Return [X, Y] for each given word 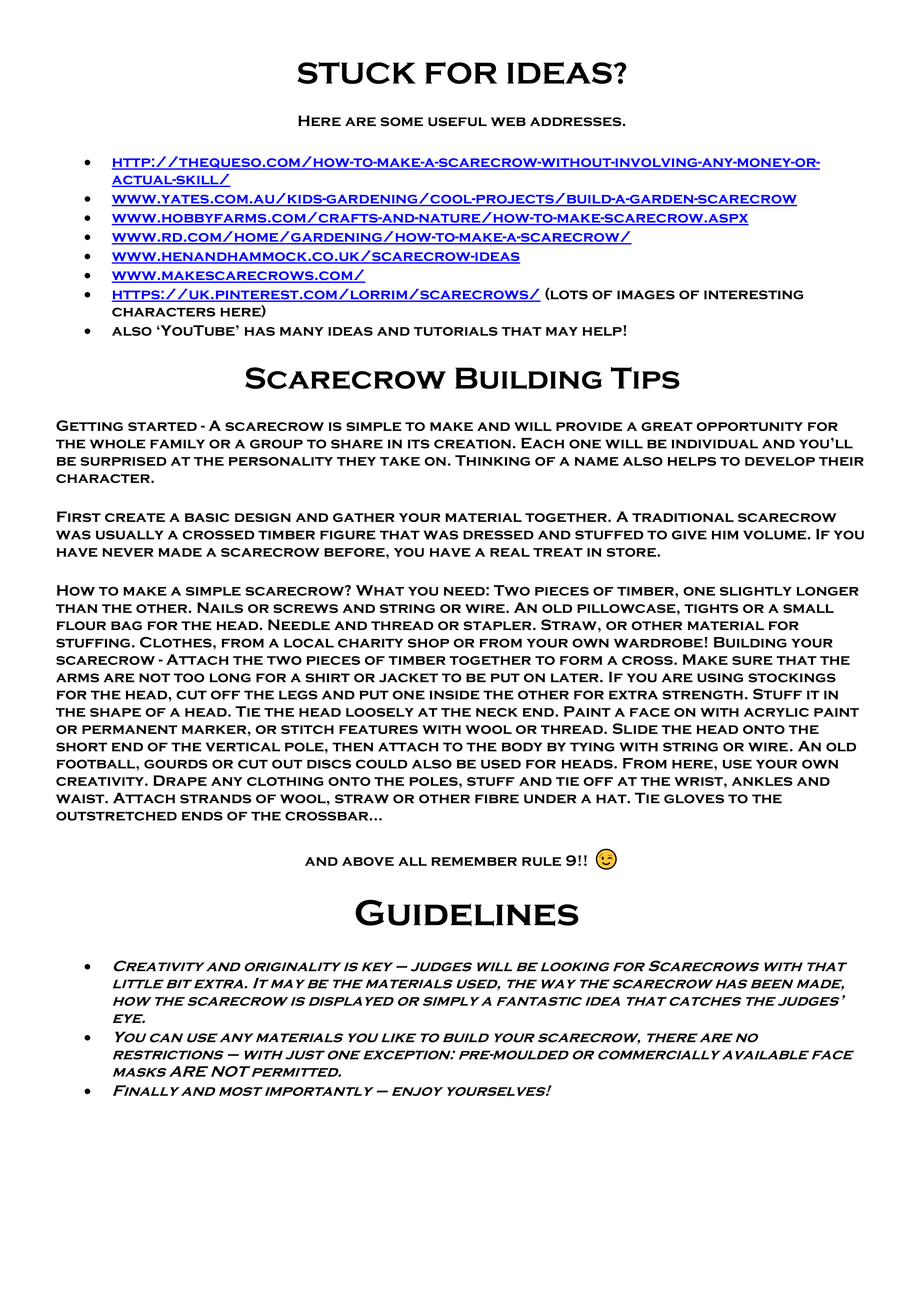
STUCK [356, 73]
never [127, 552]
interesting [753, 295]
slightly [756, 591]
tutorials [456, 331]
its [419, 444]
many [302, 331]
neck [497, 712]
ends [202, 816]
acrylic [776, 712]
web [508, 121]
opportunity [749, 426]
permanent [130, 729]
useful [457, 122]
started [162, 426]
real [510, 552]
